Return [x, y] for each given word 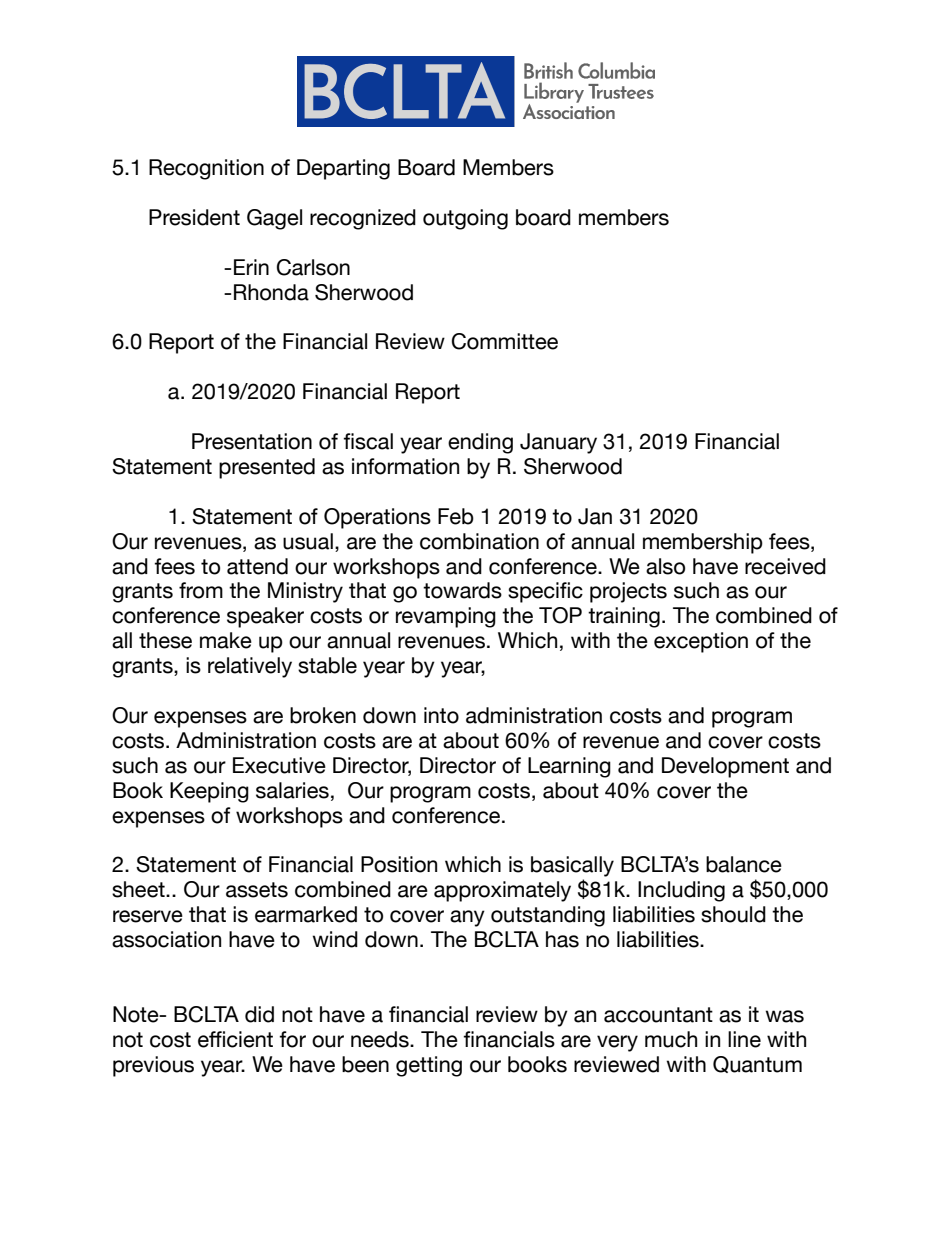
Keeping [209, 792]
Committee [505, 341]
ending [480, 443]
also [665, 566]
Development [725, 767]
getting [429, 1066]
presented [267, 468]
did [259, 1014]
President [194, 217]
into [441, 715]
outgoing [465, 219]
